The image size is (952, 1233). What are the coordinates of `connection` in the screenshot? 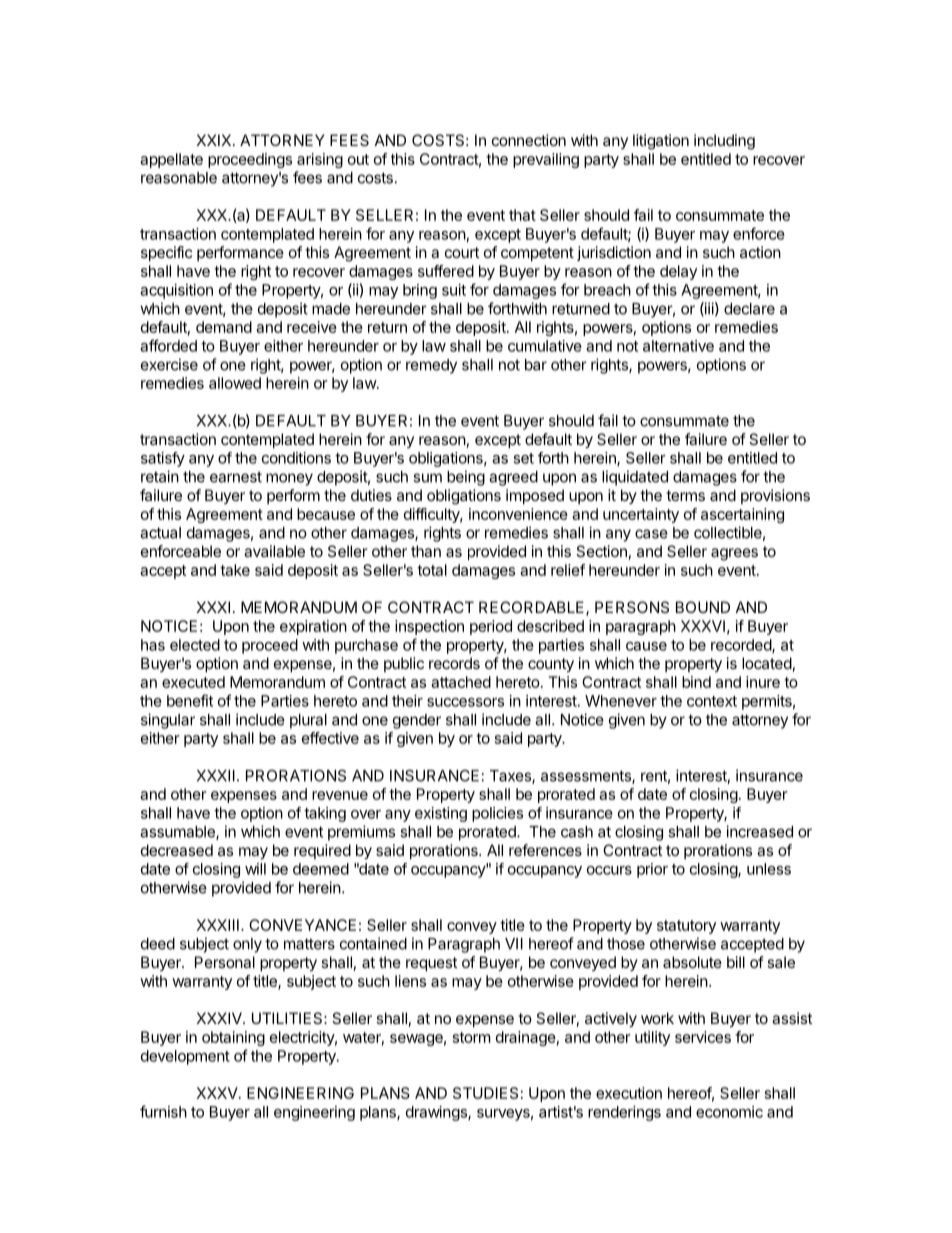 It's located at (529, 140).
